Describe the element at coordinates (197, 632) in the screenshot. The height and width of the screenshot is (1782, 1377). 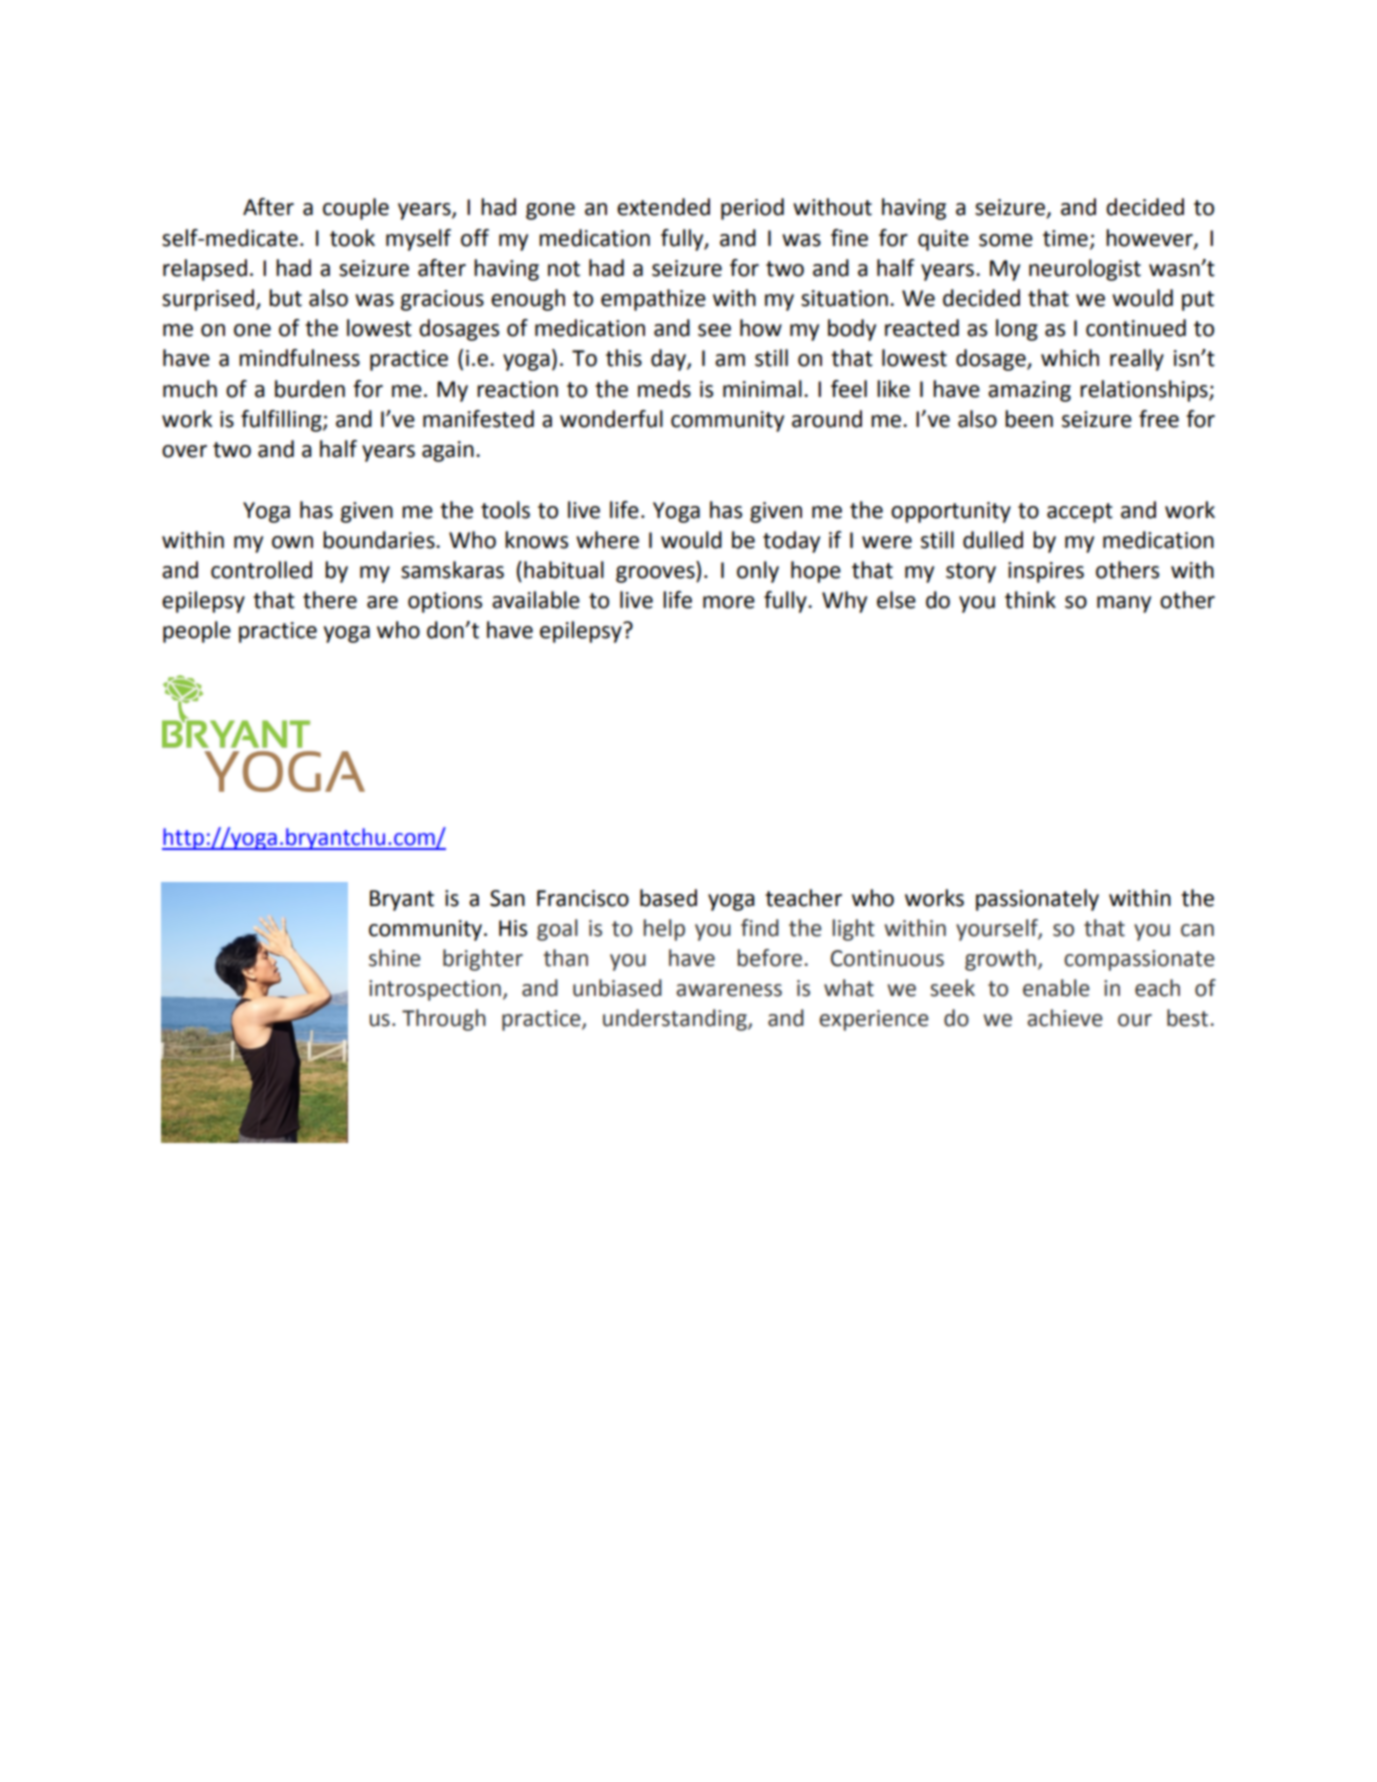
I see `people` at that location.
